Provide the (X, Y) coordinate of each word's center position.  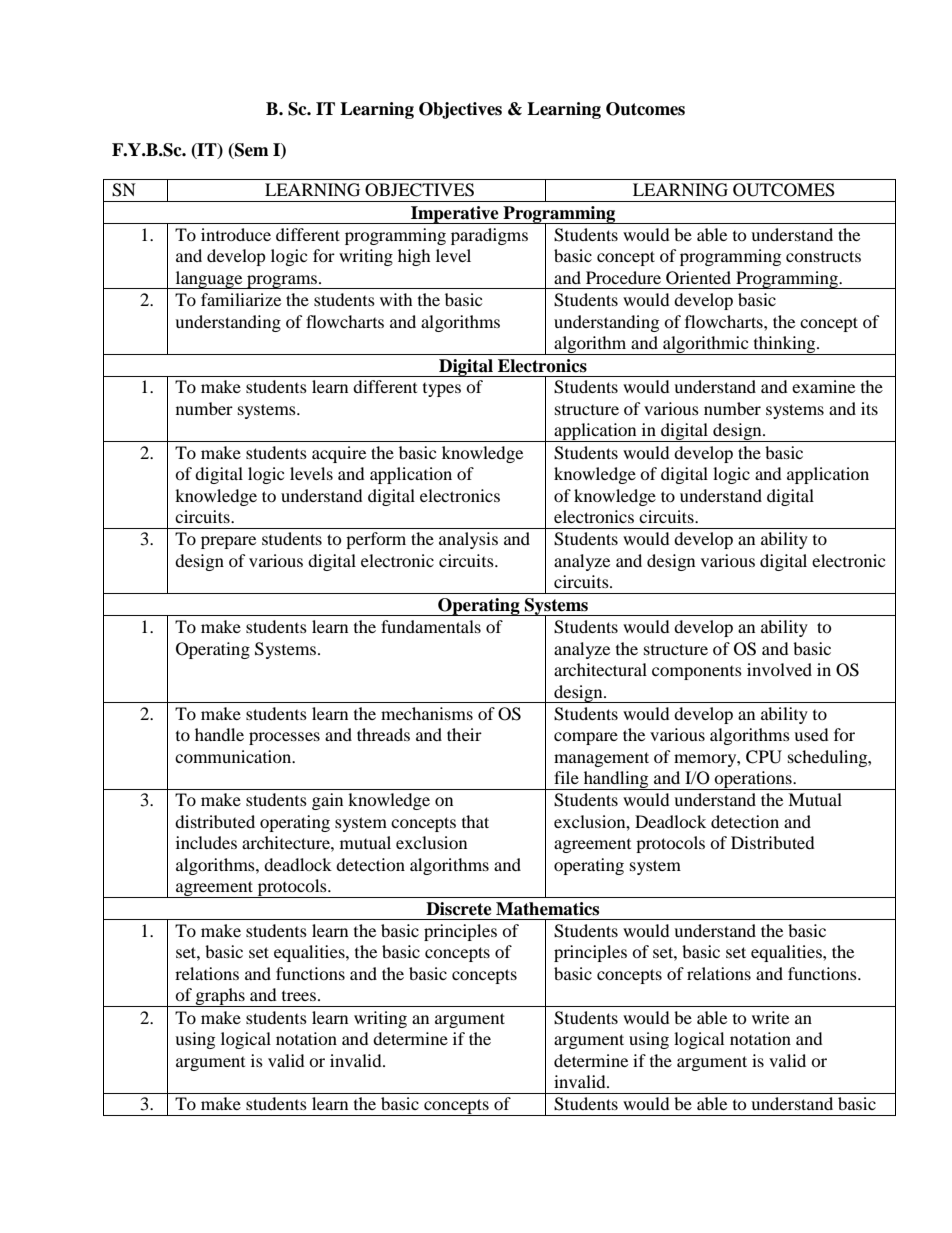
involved (779, 669)
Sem (251, 151)
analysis (468, 540)
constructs (823, 256)
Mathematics (547, 909)
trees (299, 996)
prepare (228, 542)
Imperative (455, 215)
